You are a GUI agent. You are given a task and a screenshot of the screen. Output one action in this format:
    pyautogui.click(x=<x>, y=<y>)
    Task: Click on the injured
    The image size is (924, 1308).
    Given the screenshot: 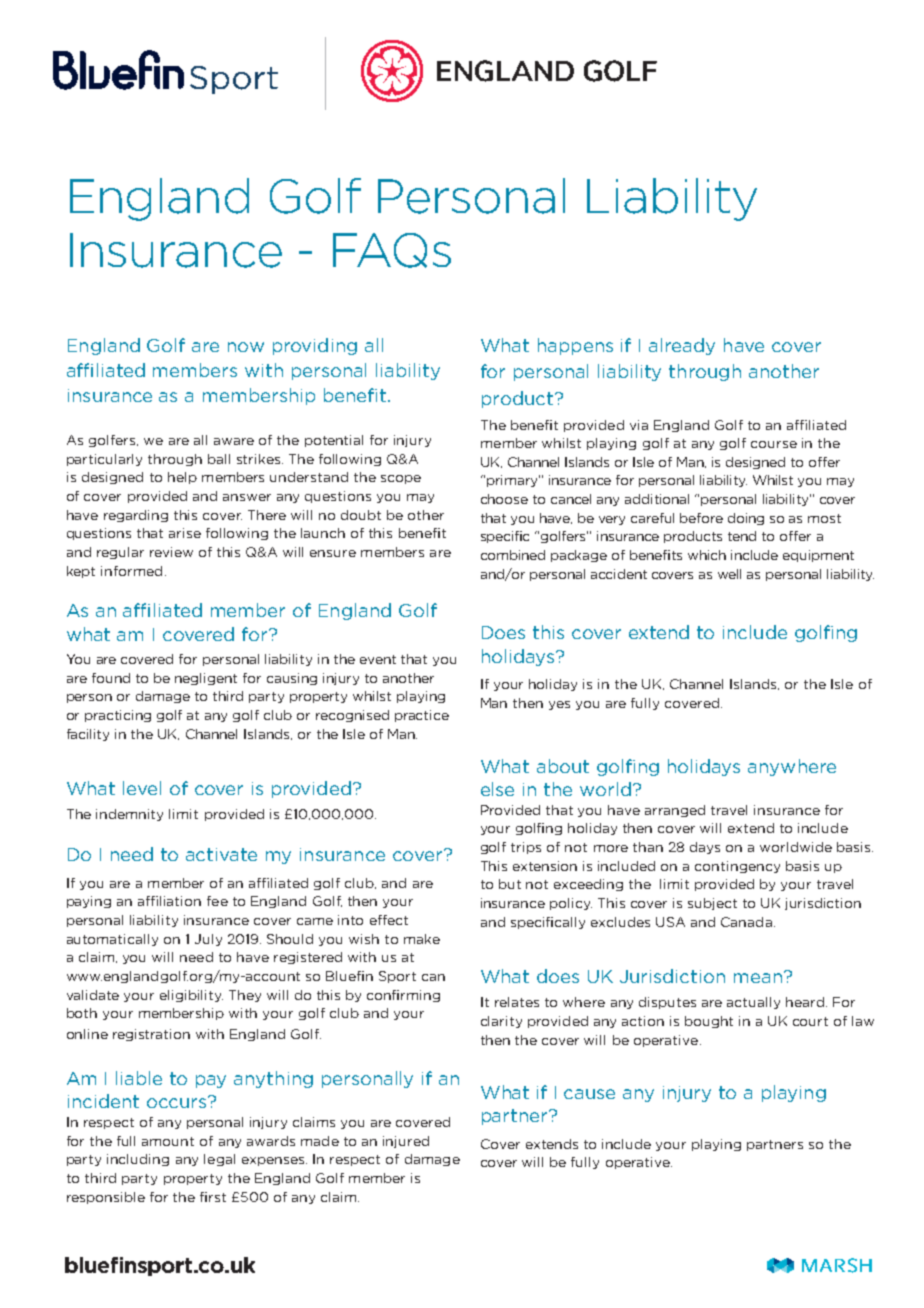 What is the action you would take?
    pyautogui.click(x=406, y=1142)
